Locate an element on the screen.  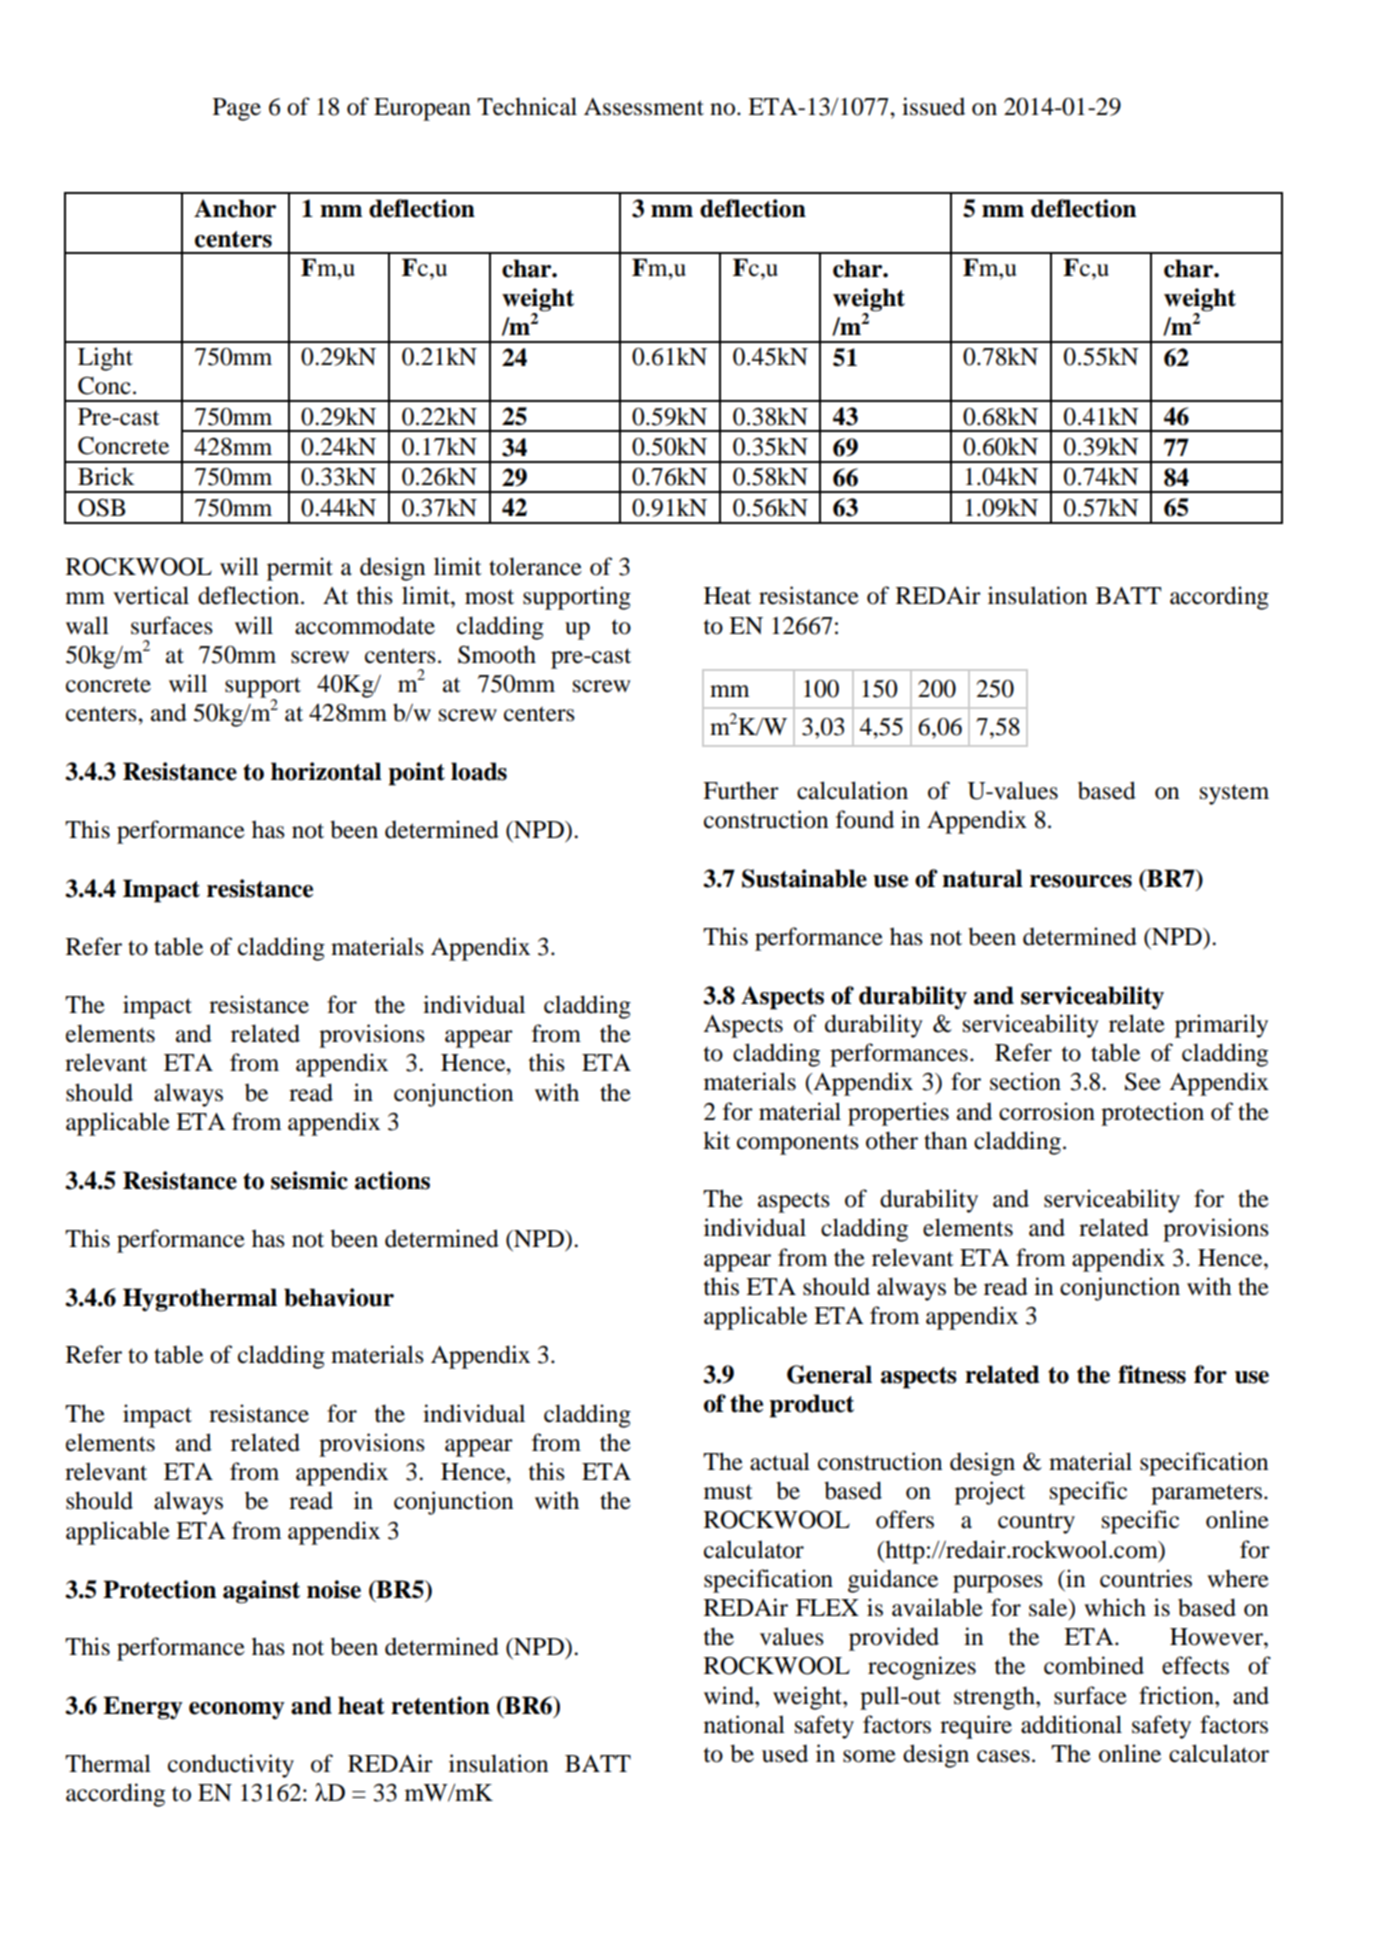
resources is located at coordinates (1081, 881).
